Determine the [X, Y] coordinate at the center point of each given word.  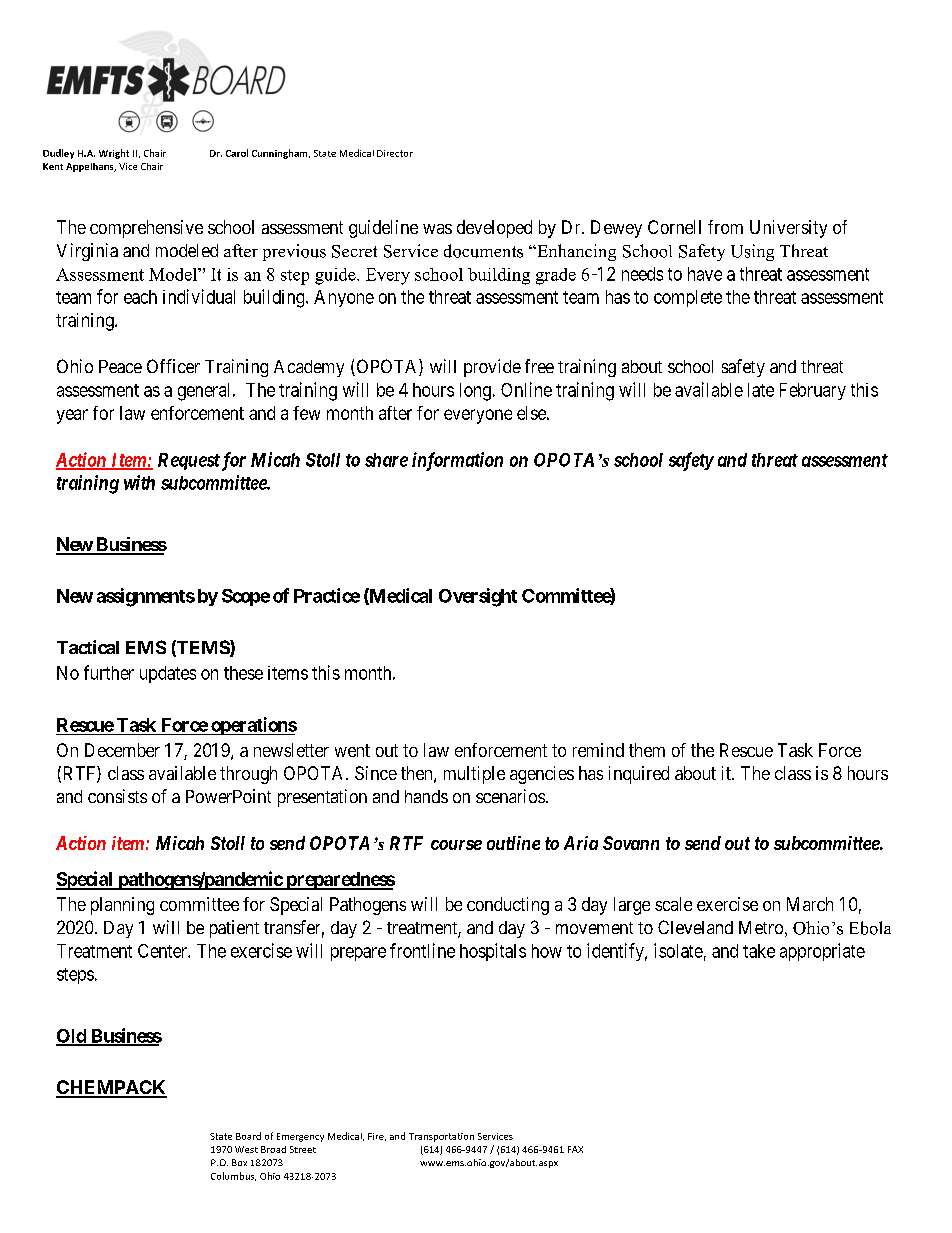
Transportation [441, 1137]
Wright [114, 154]
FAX [575, 1149]
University [788, 229]
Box [239, 1162]
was [437, 229]
